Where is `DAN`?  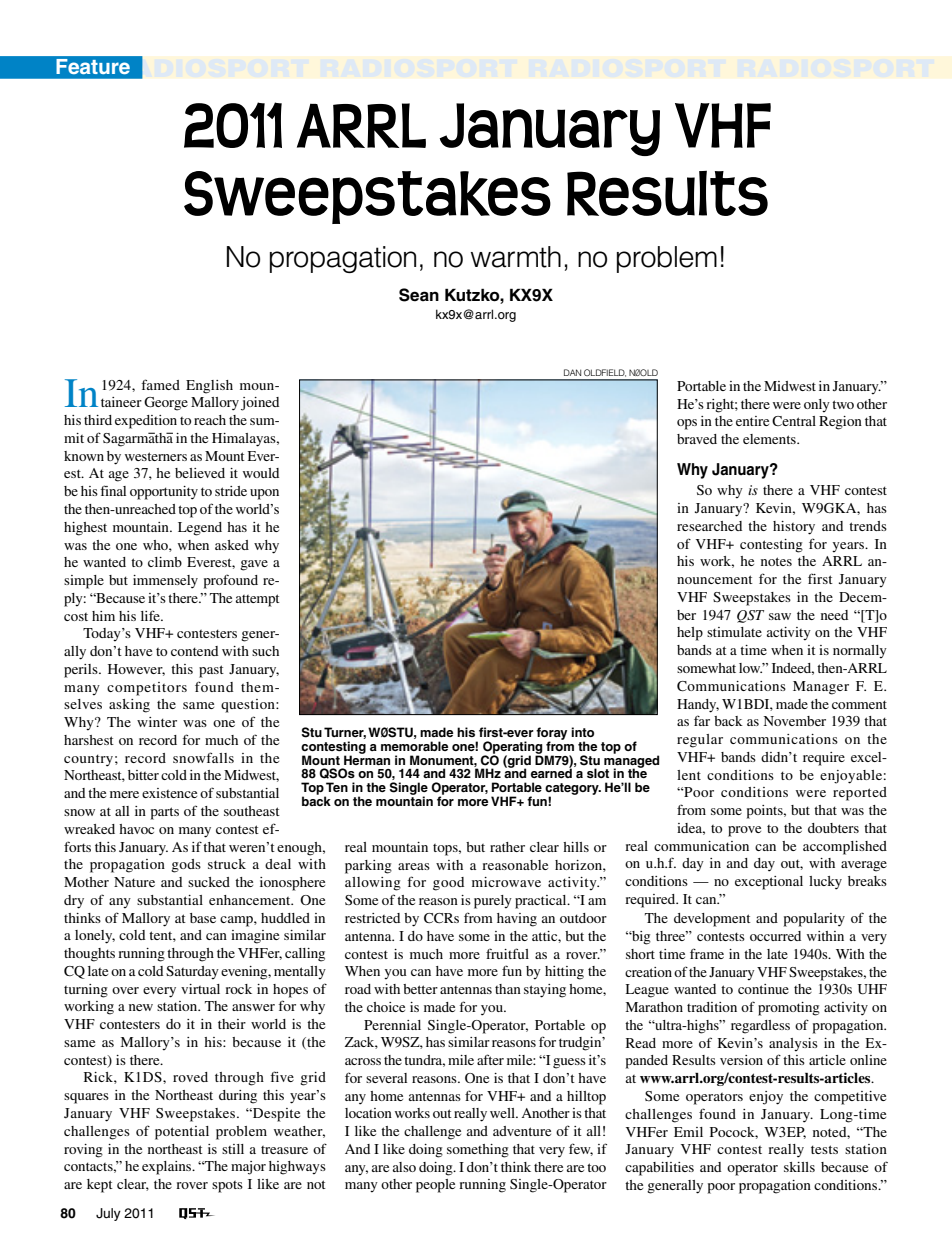 DAN is located at coordinates (572, 372).
